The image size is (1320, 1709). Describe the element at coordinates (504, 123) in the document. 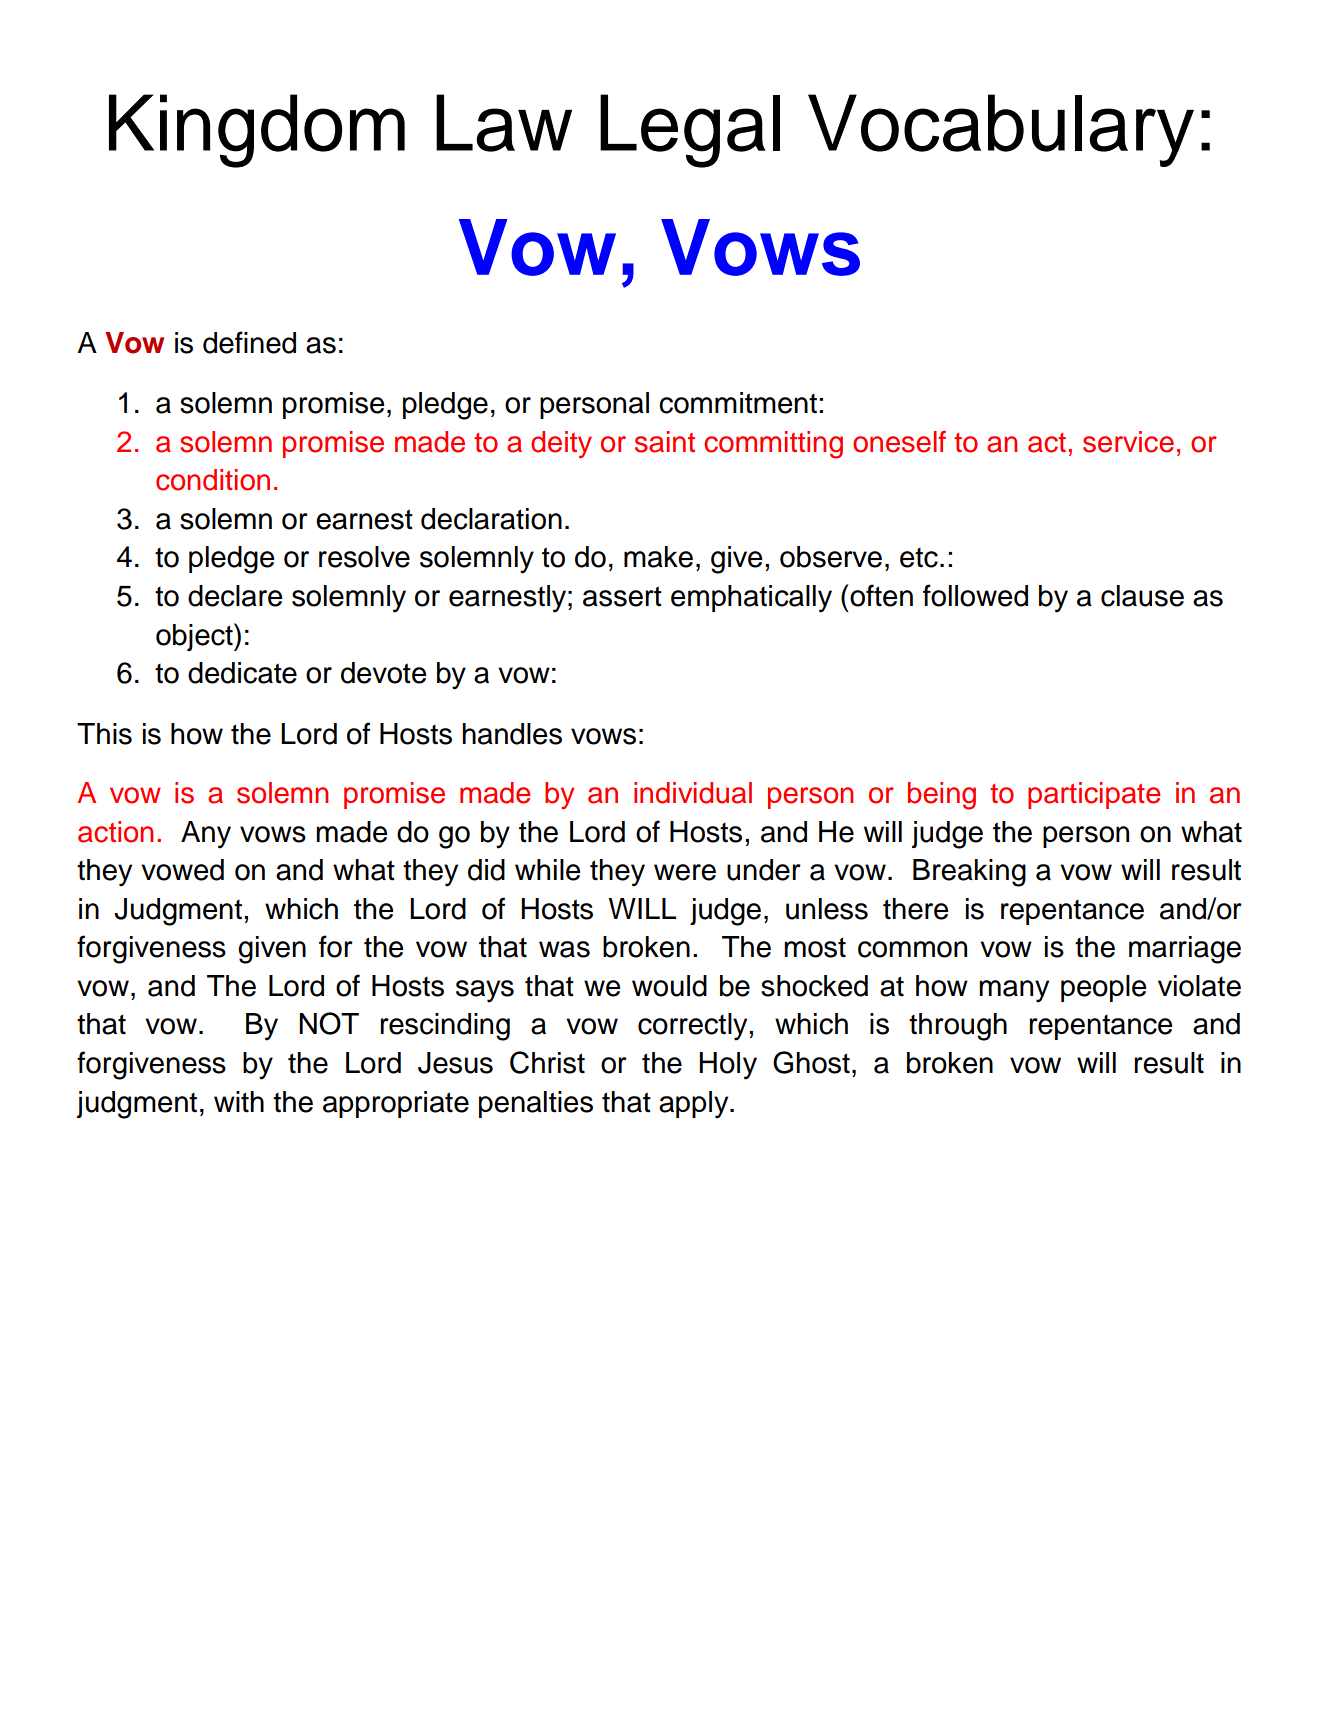

I see `Law` at that location.
